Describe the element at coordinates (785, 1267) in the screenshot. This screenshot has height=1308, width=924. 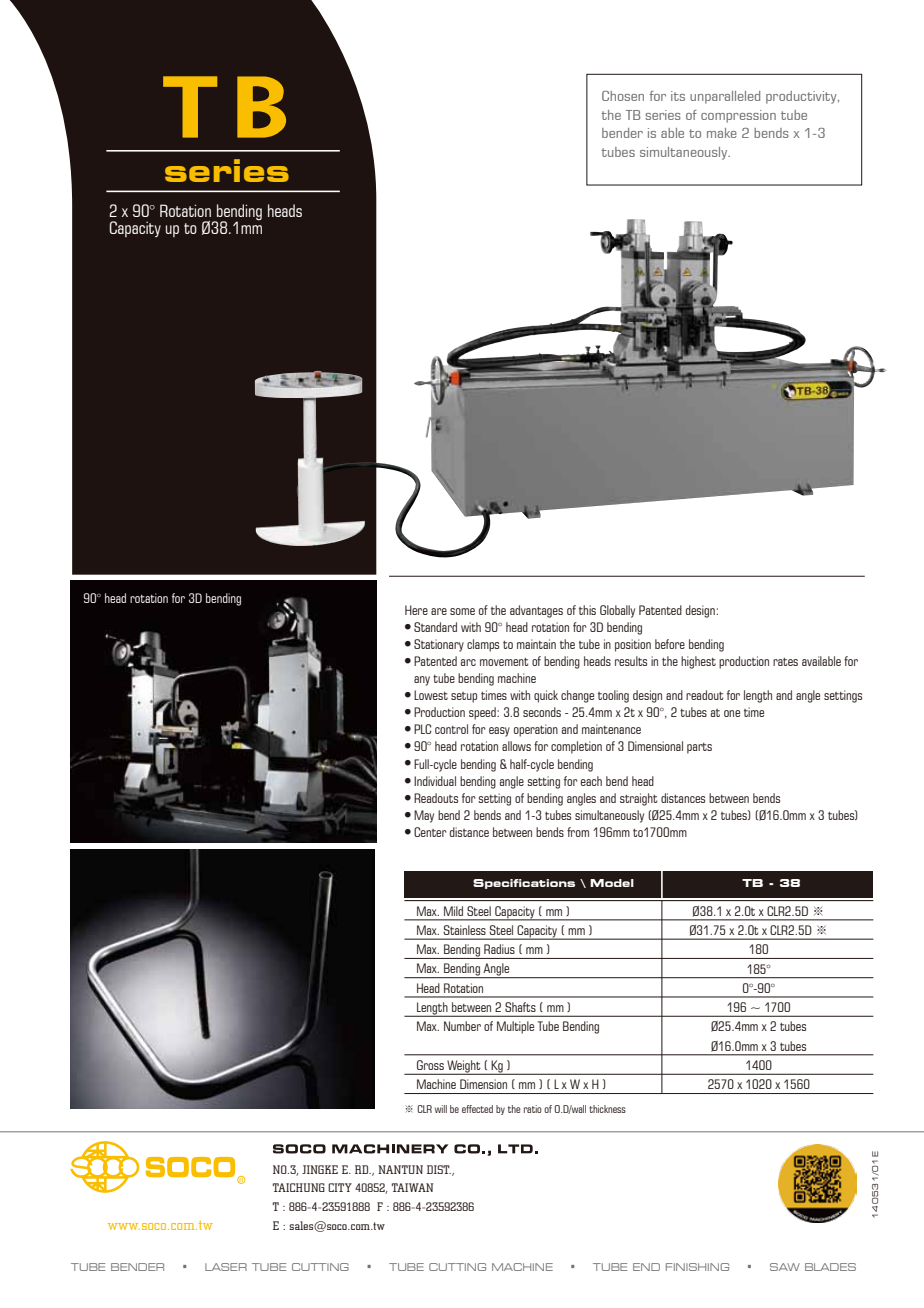
I see `SAW` at that location.
